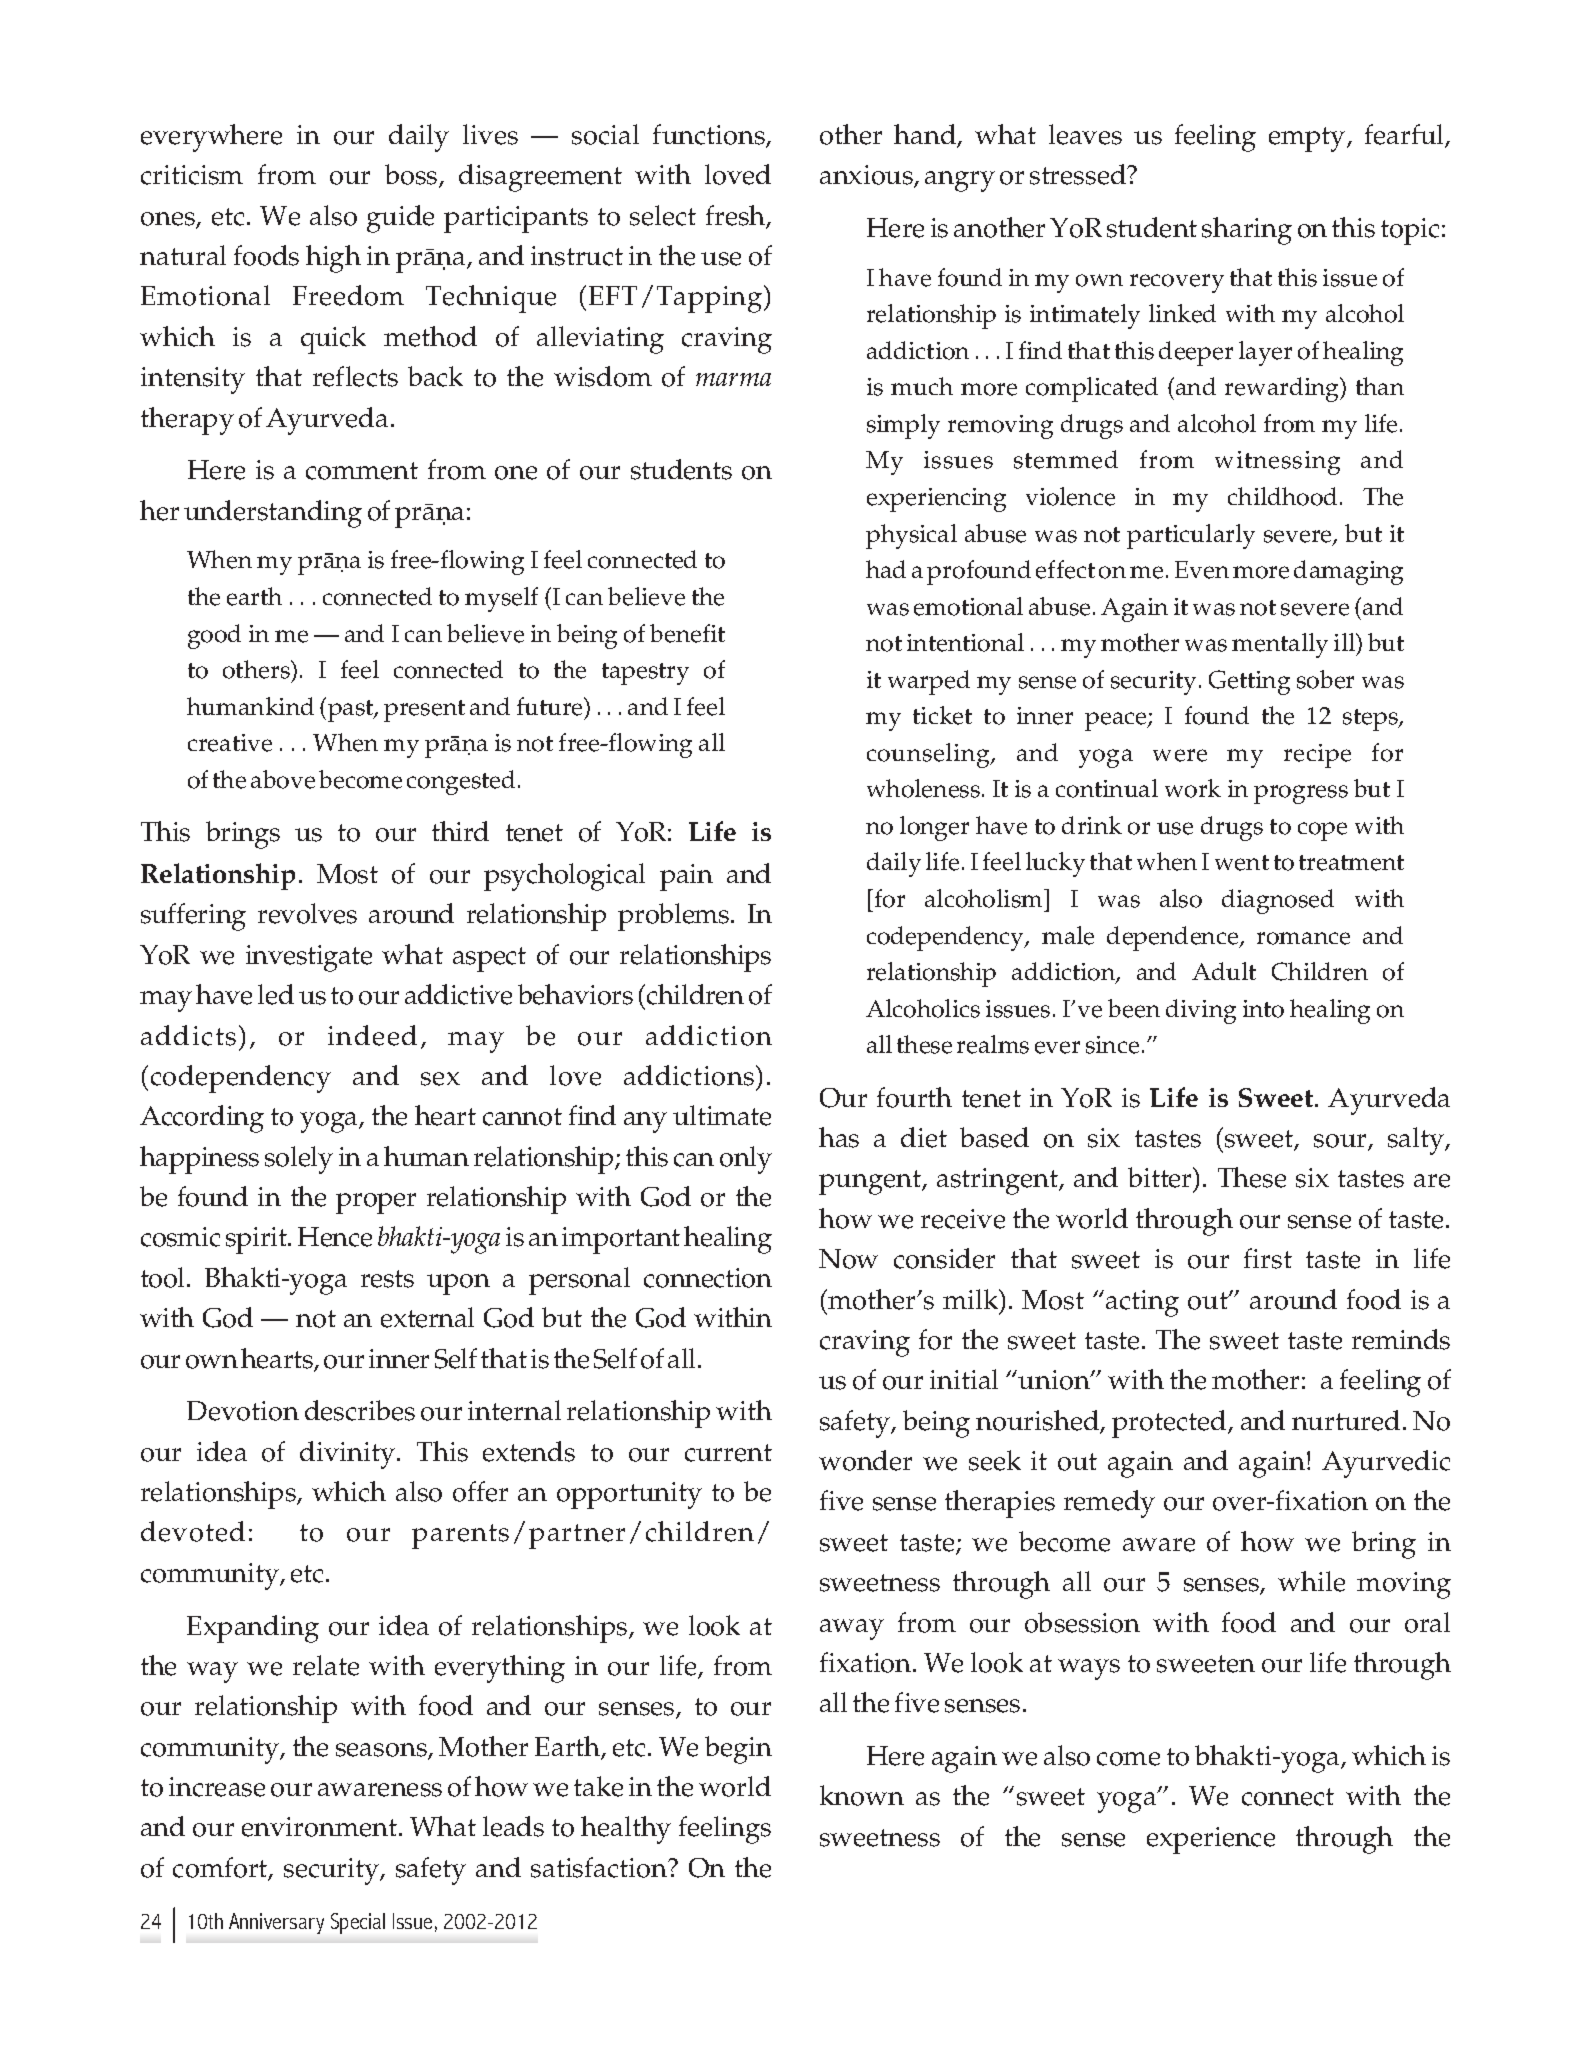  What do you see at coordinates (886, 569) in the document?
I see `had` at bounding box center [886, 569].
